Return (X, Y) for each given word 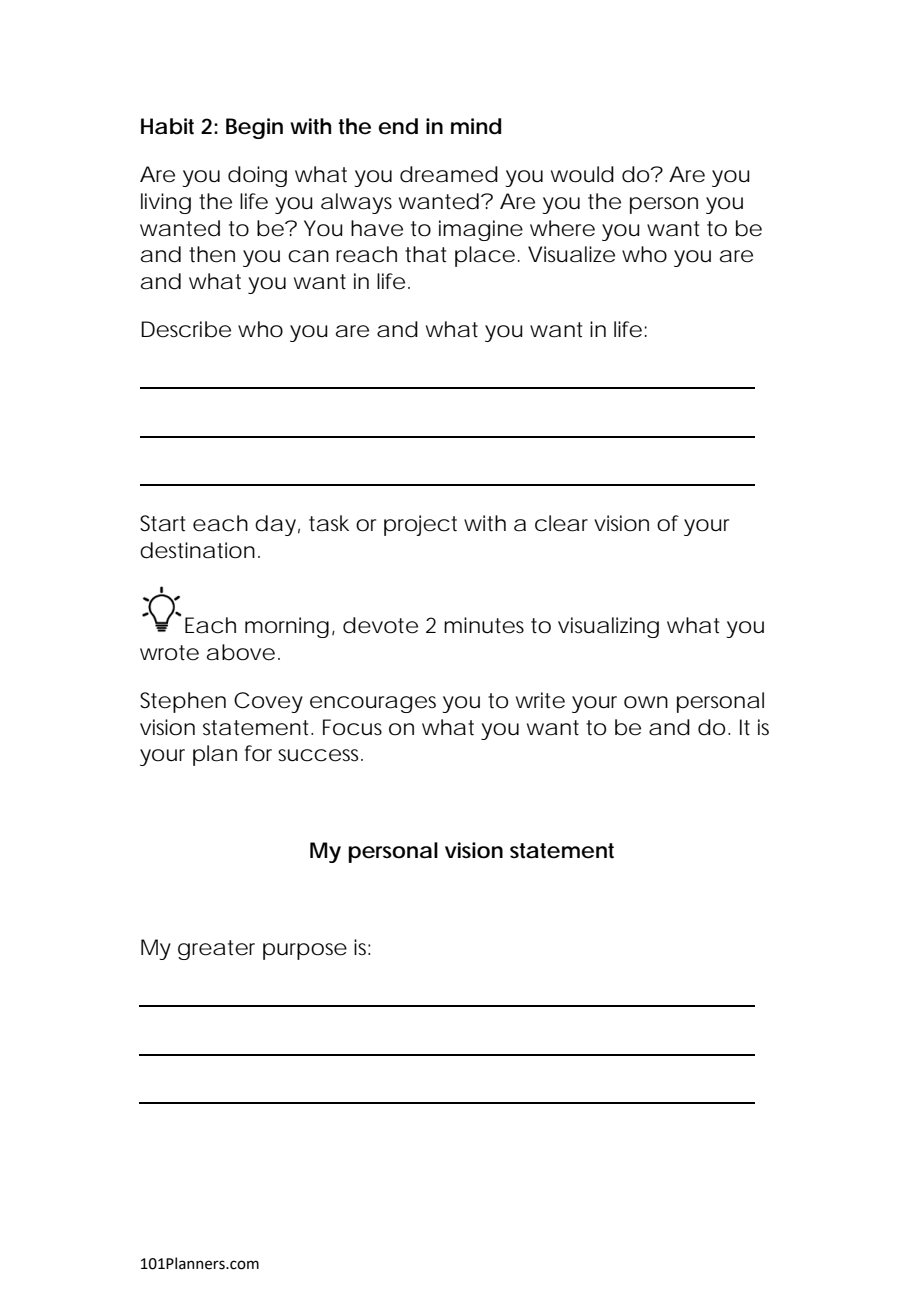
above (241, 652)
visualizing (608, 627)
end (398, 126)
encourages (373, 704)
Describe (186, 329)
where (562, 228)
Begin (254, 128)
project (420, 525)
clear (561, 523)
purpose (305, 951)
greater (216, 950)
